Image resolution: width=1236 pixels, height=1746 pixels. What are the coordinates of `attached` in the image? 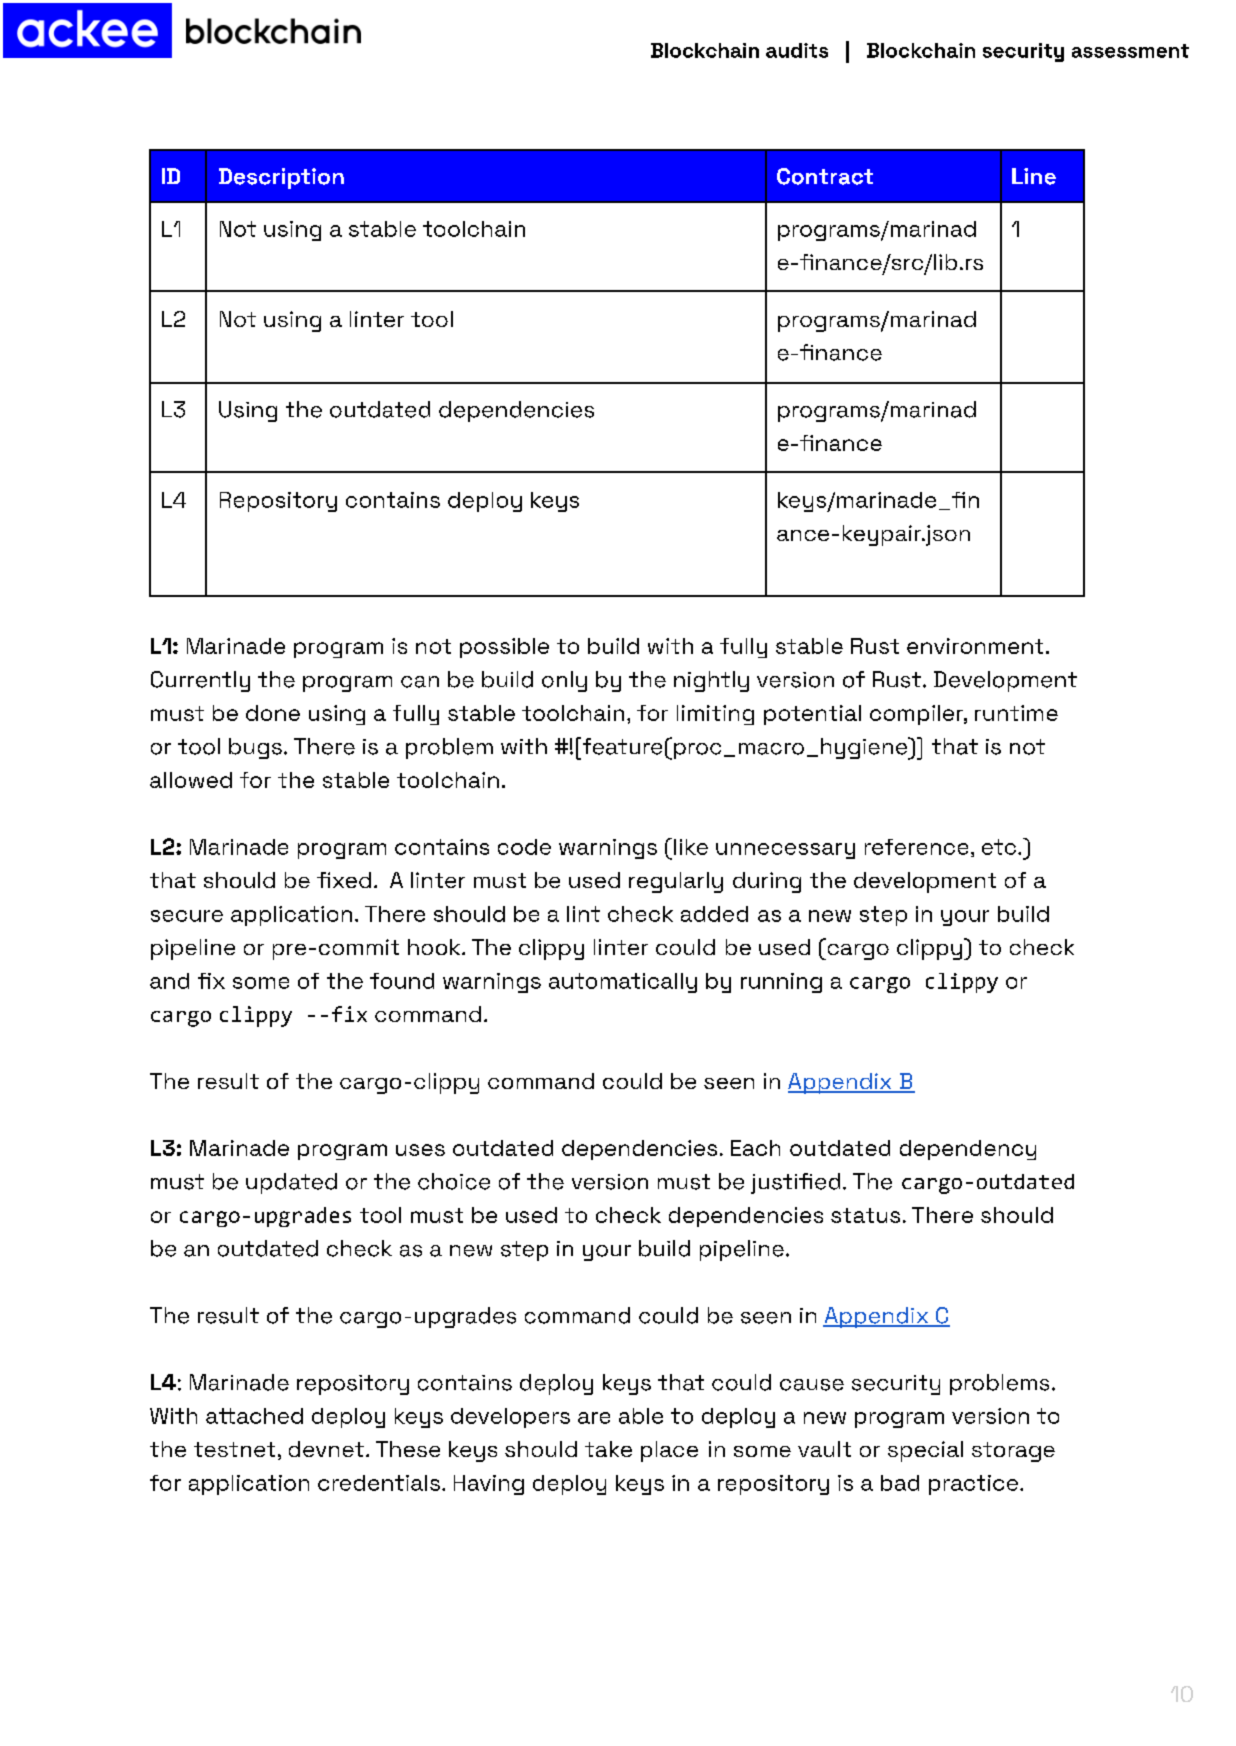 It's located at (254, 1416).
